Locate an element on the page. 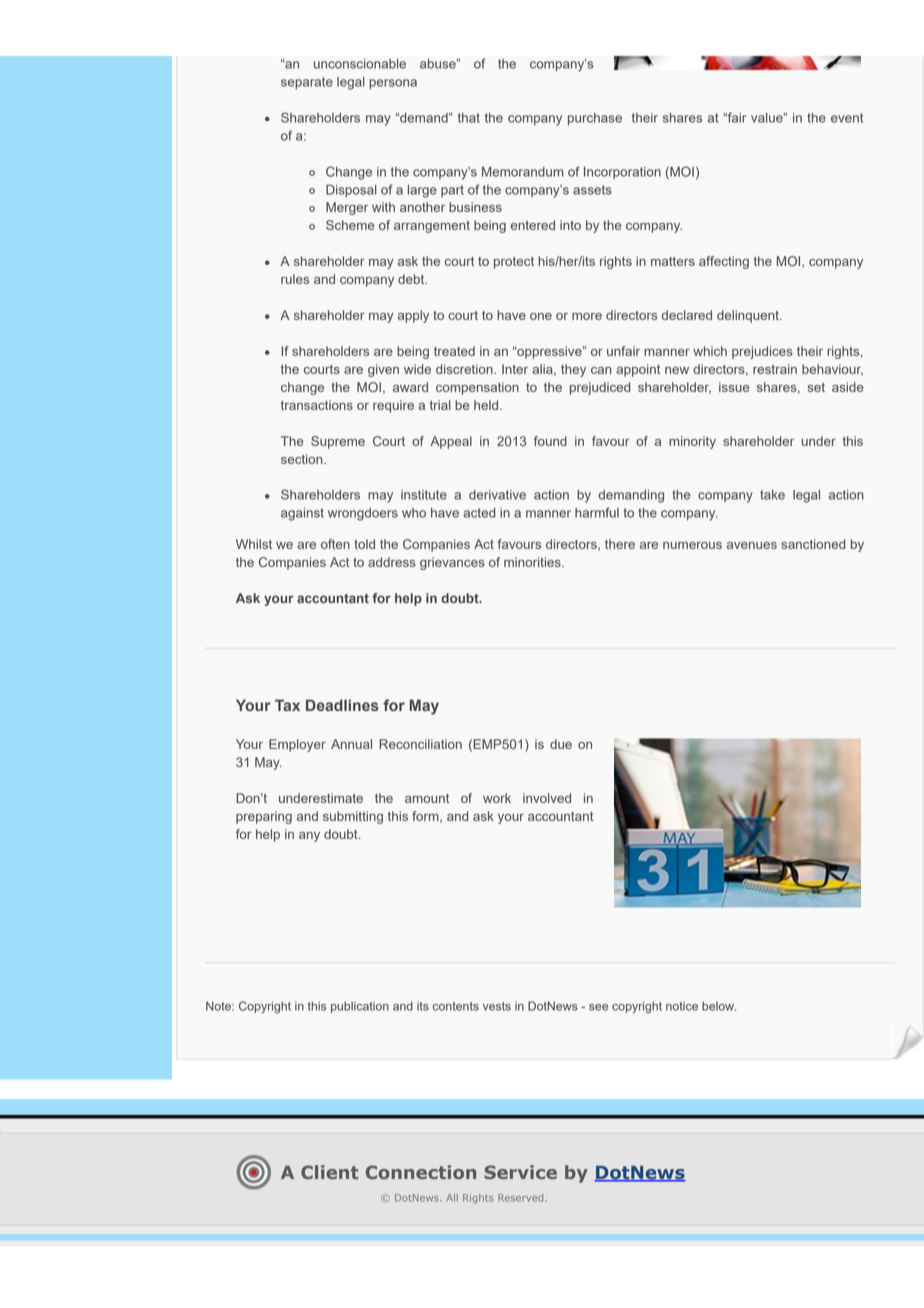 Image resolution: width=924 pixels, height=1308 pixels. below is located at coordinates (719, 1006).
